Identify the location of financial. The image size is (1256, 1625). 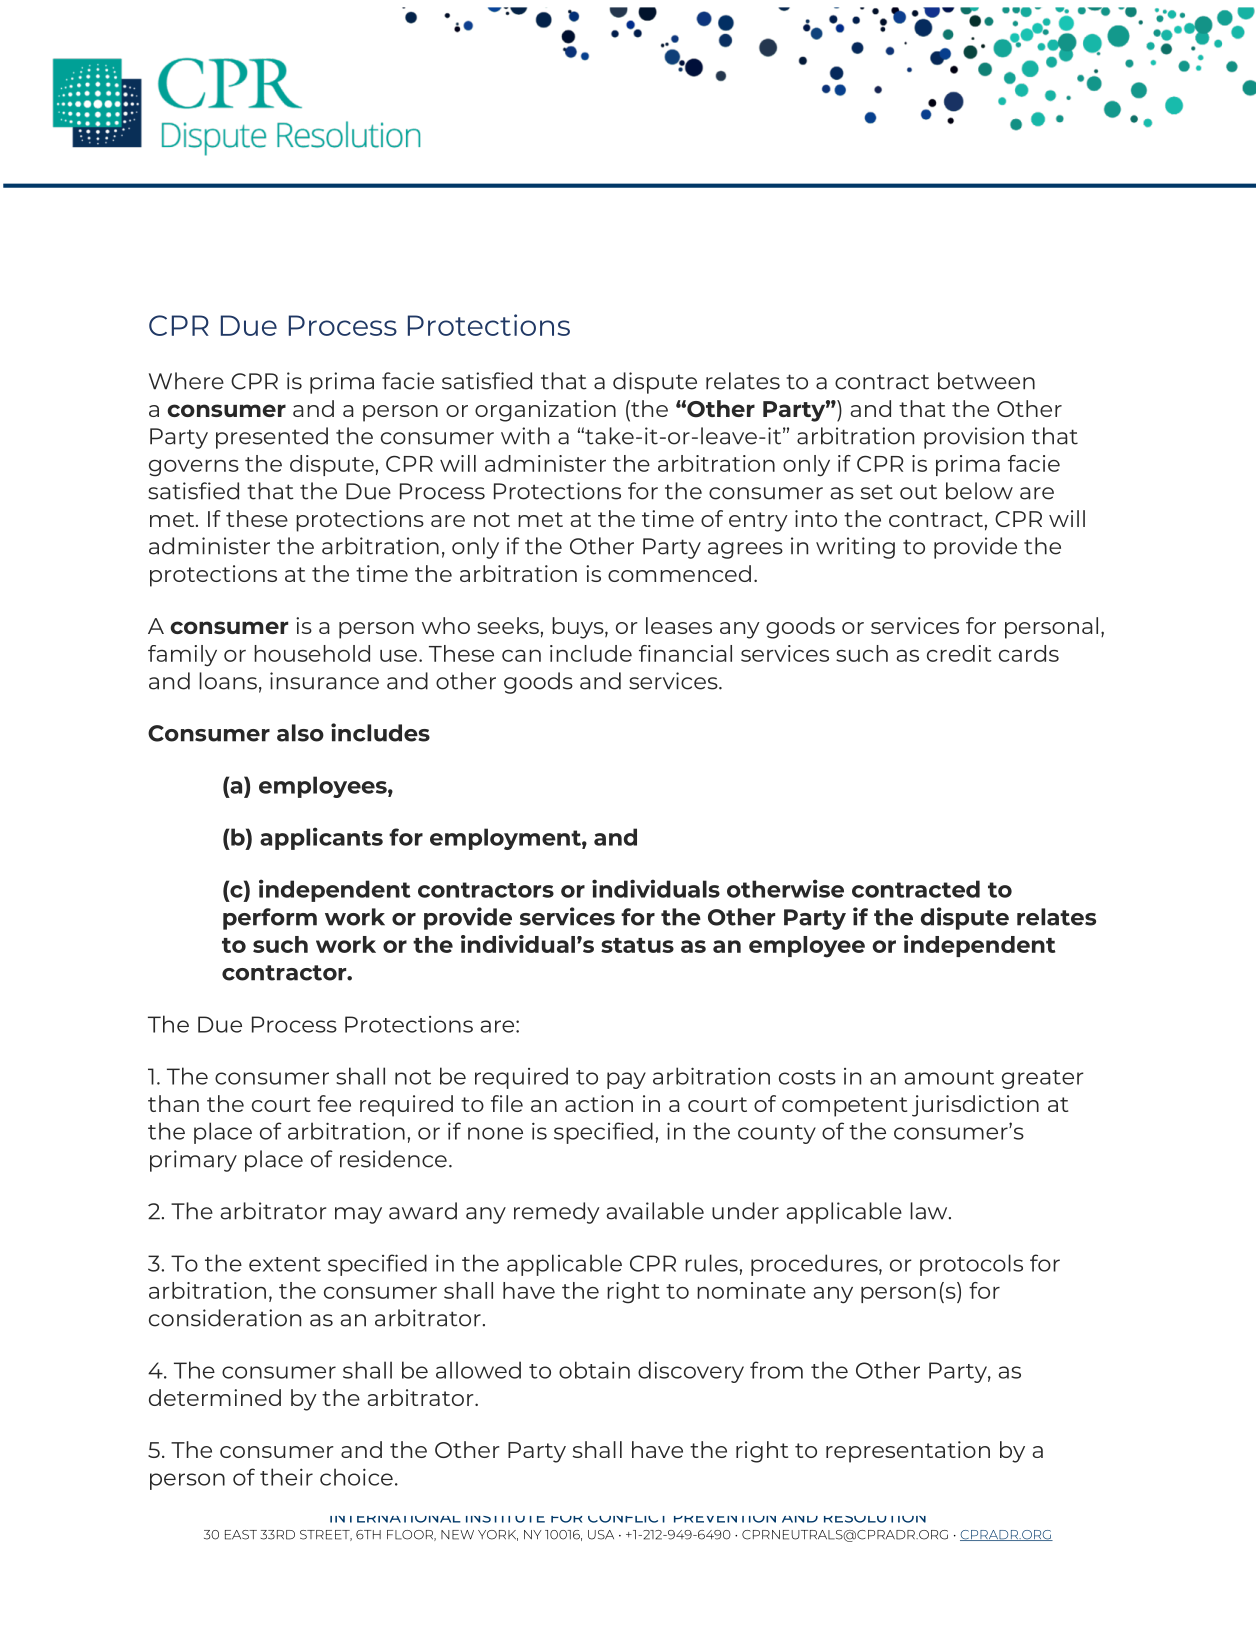
(685, 653).
